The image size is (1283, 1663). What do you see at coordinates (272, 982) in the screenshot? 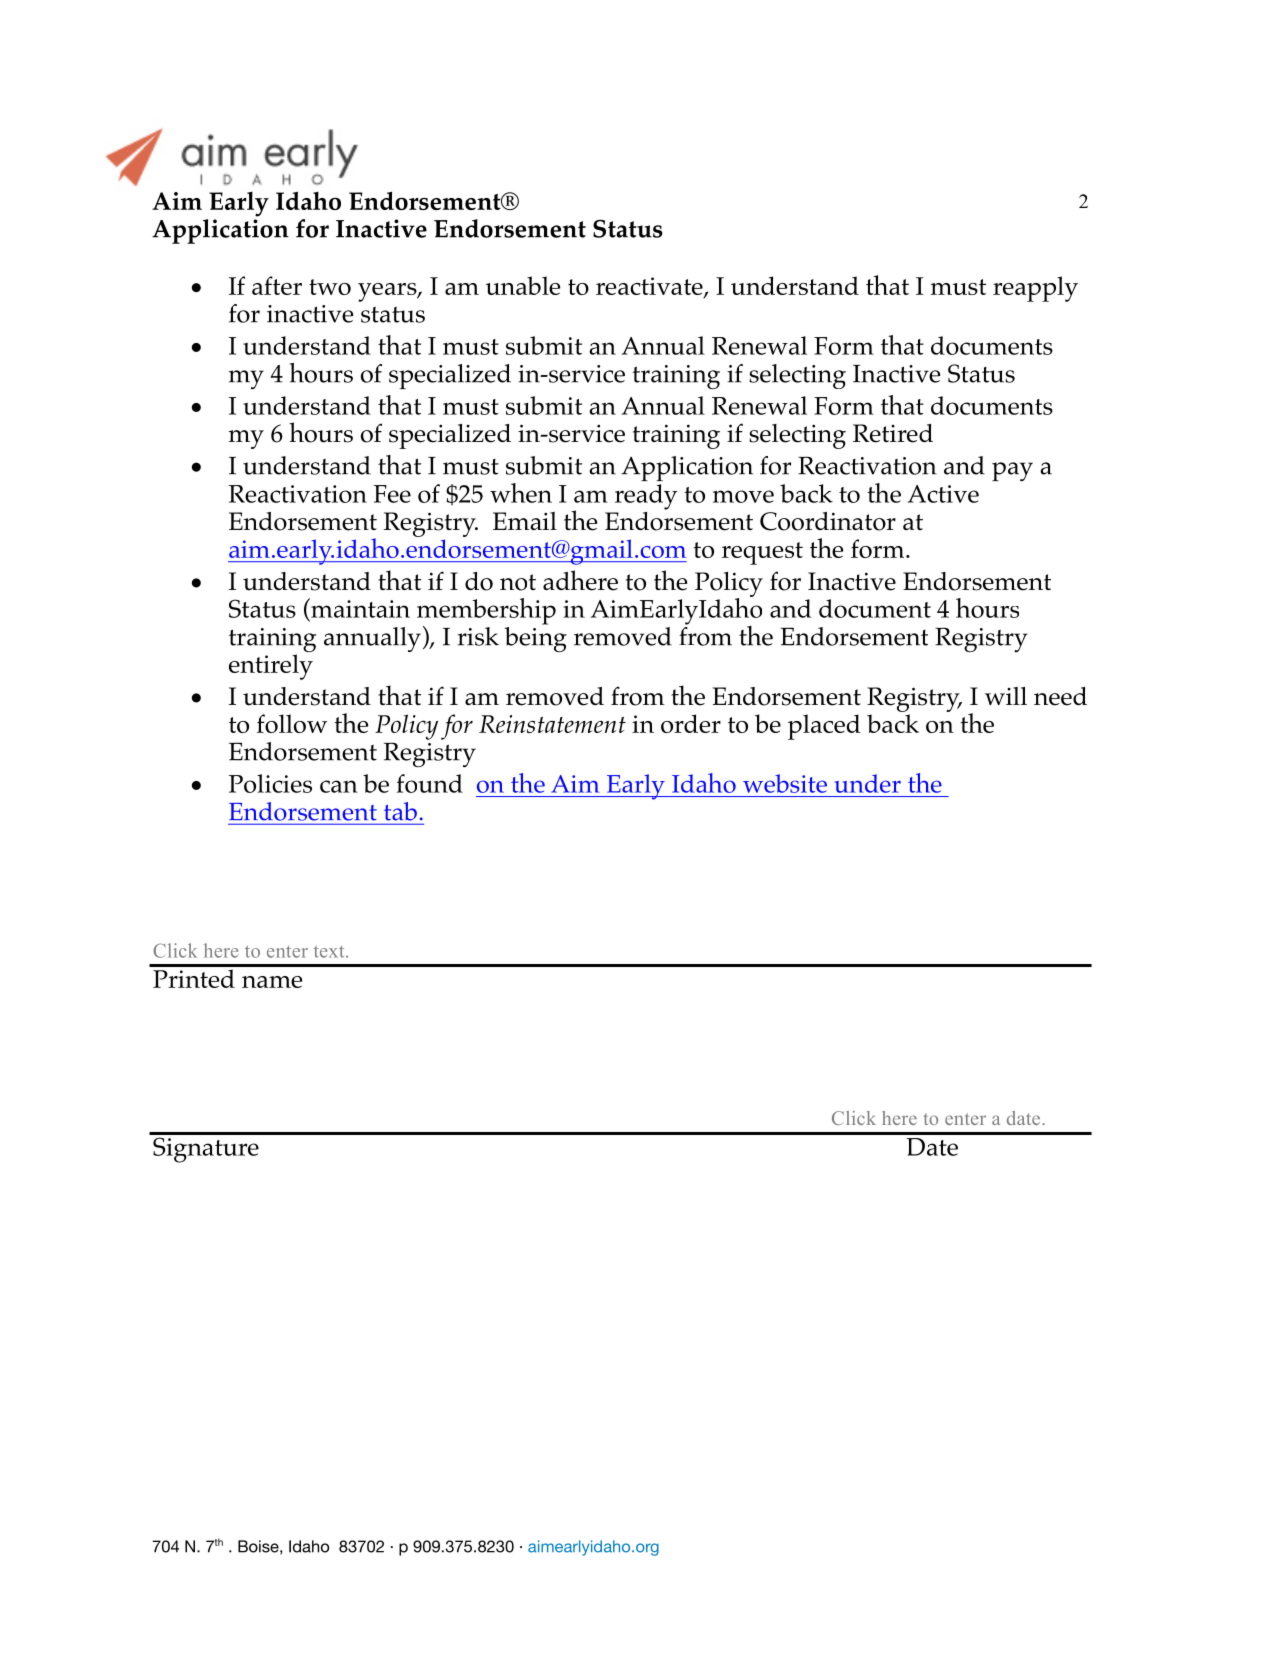
I see `name` at bounding box center [272, 982].
